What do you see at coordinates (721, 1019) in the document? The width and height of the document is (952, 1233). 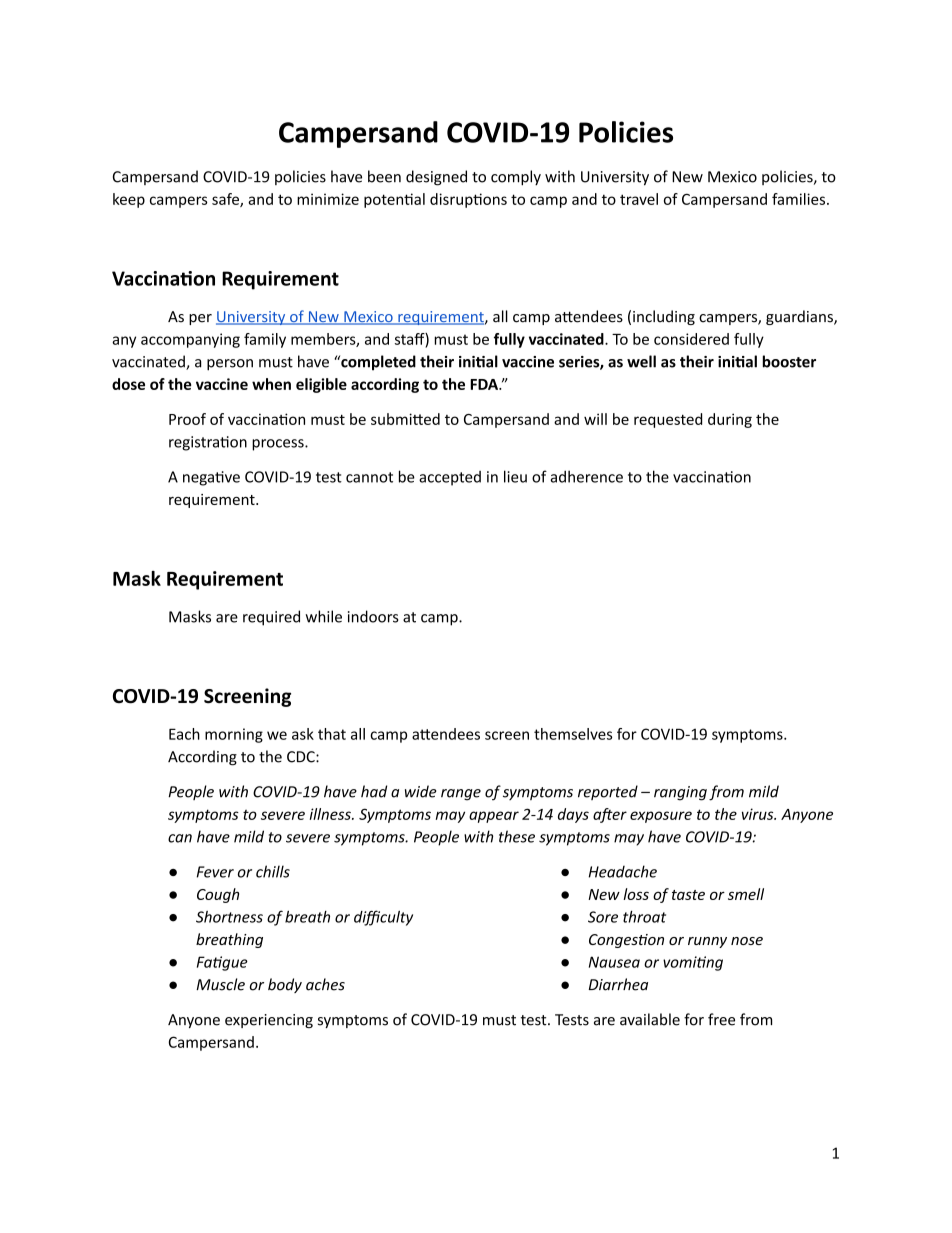 I see `free` at bounding box center [721, 1019].
